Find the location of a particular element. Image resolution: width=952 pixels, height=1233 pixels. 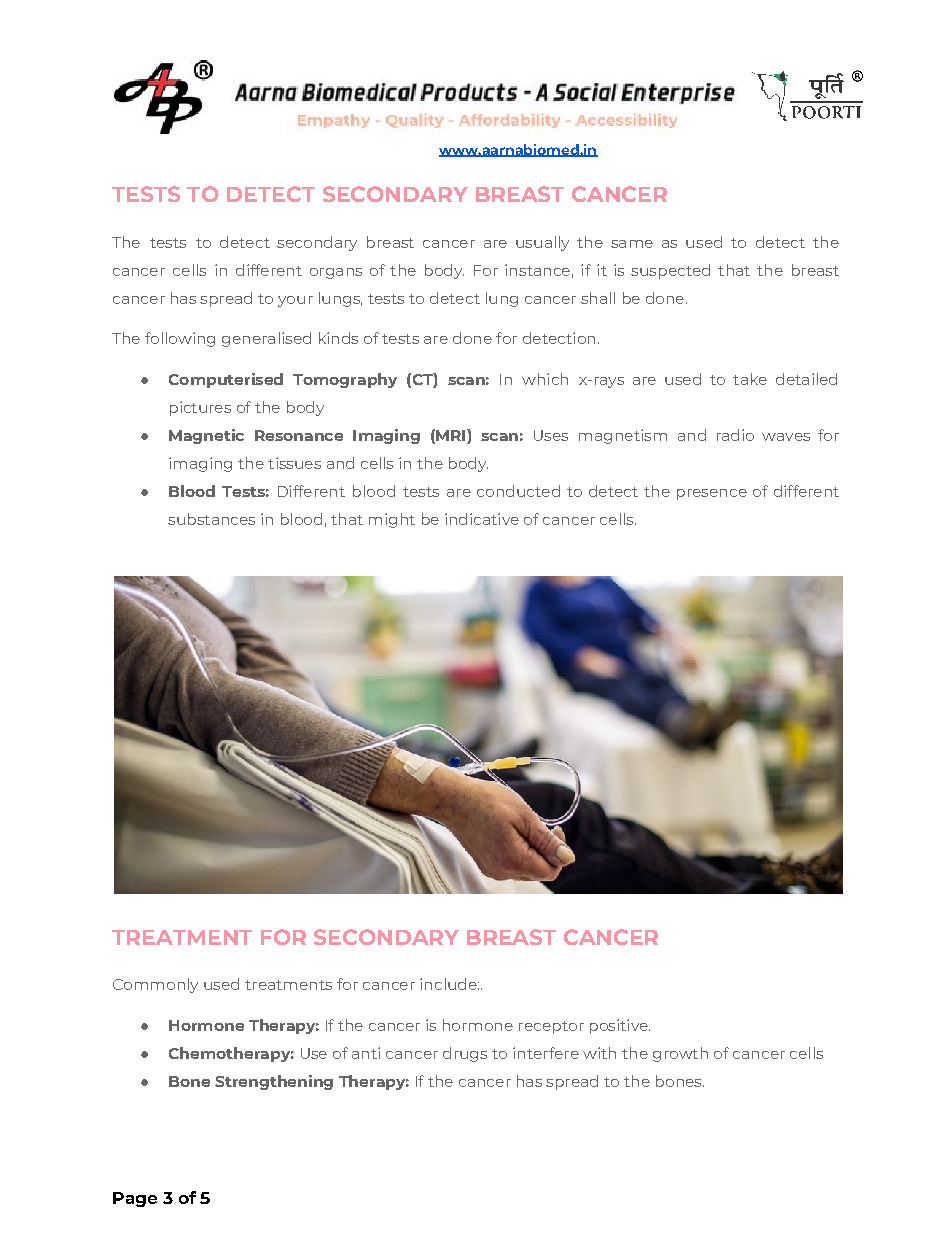

Strengthening is located at coordinates (274, 1082).
